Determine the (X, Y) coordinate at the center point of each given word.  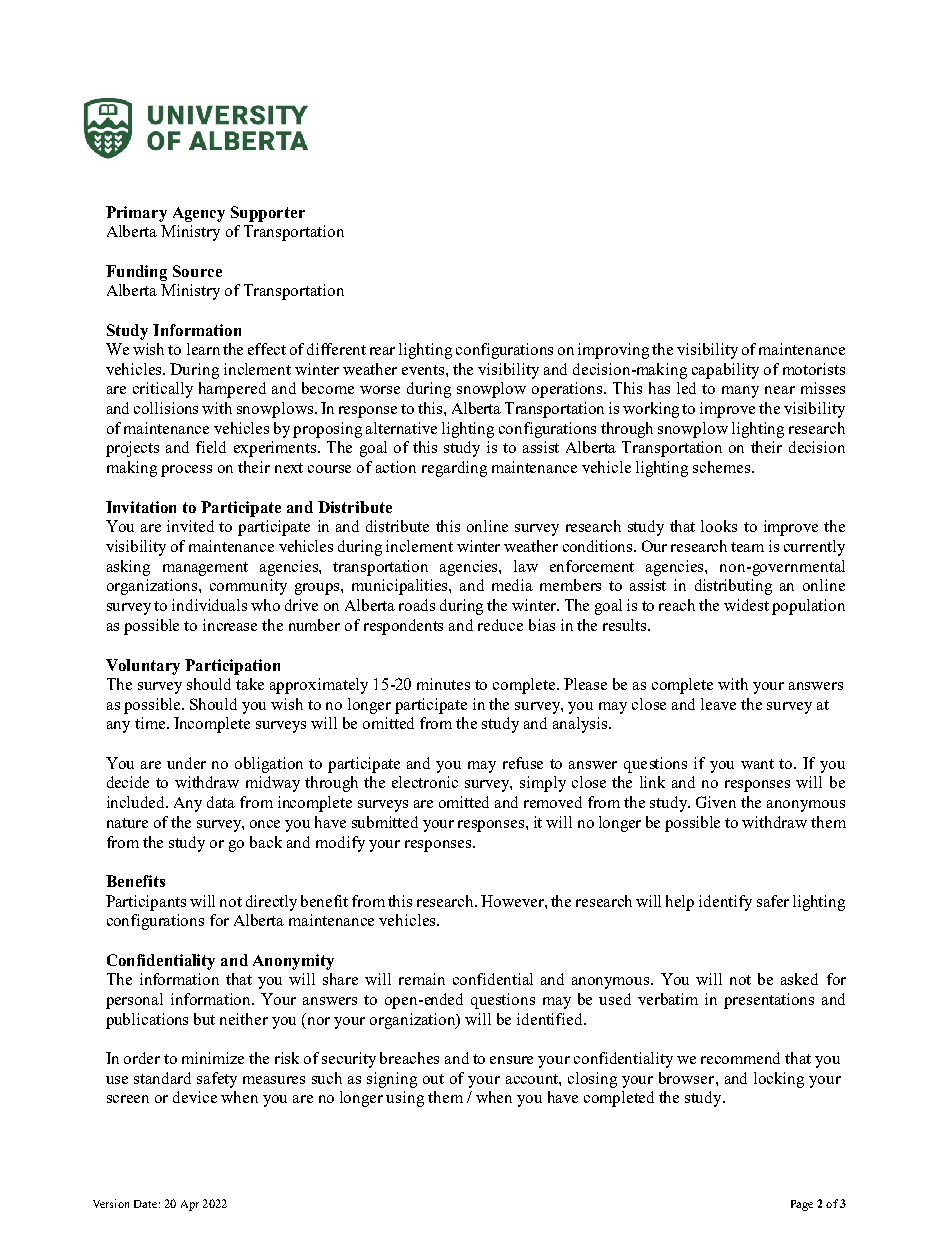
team (747, 547)
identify (725, 903)
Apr (190, 1205)
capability (725, 371)
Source (197, 271)
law (526, 566)
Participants (146, 903)
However (513, 901)
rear (382, 351)
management (205, 569)
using (405, 1099)
